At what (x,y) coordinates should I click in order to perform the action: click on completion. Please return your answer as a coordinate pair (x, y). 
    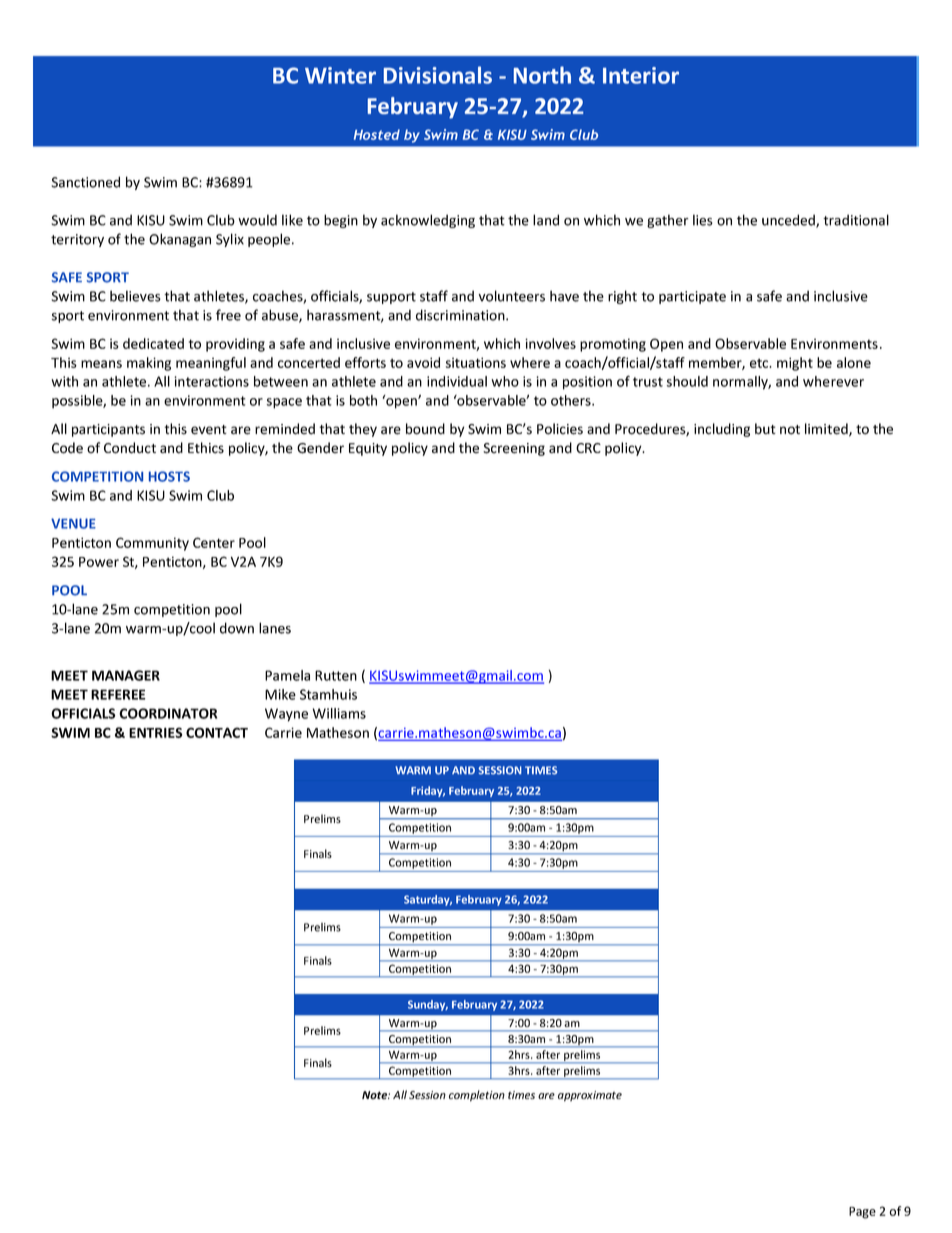
    Looking at the image, I should click on (477, 1096).
